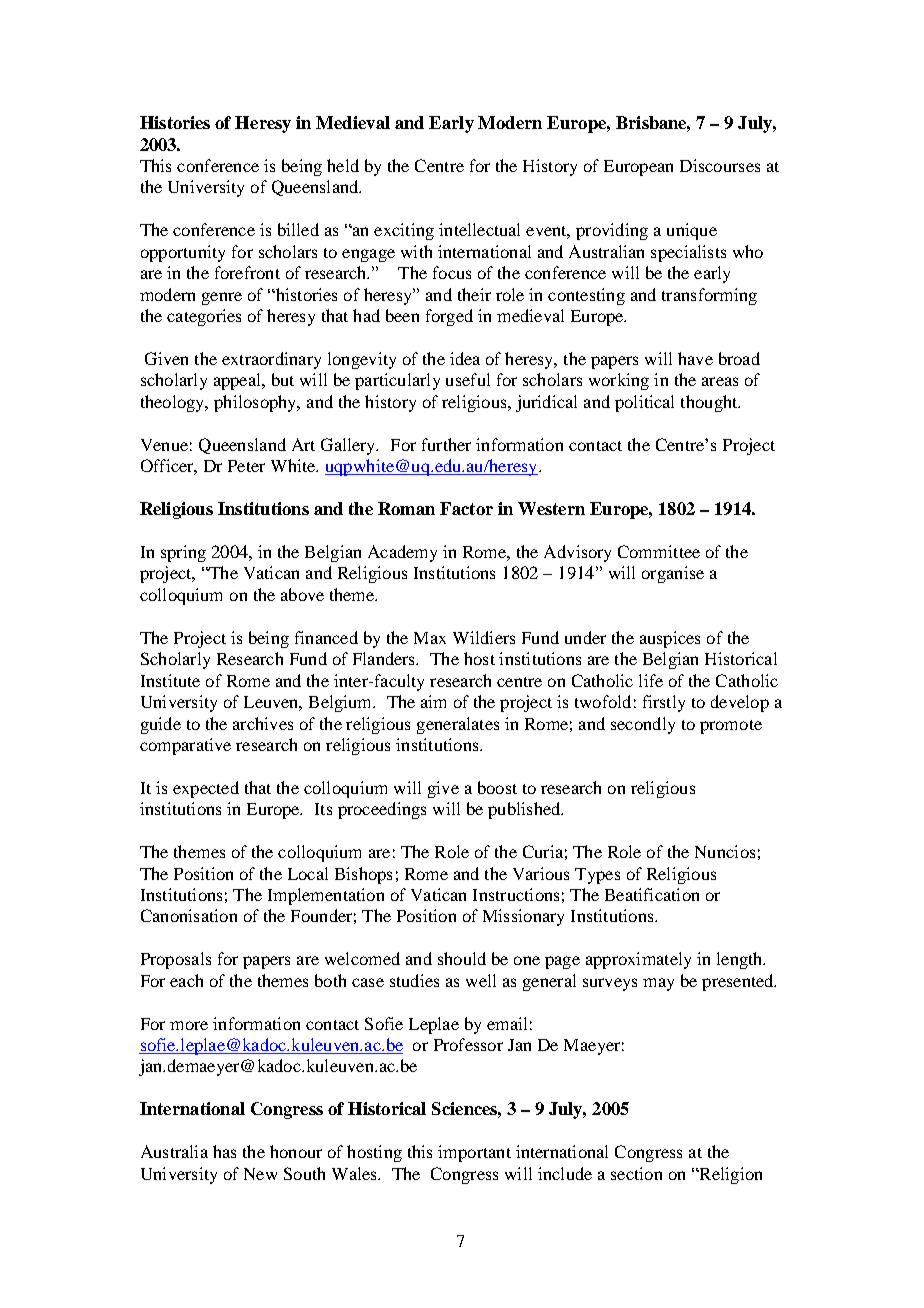 Image resolution: width=924 pixels, height=1308 pixels. What do you see at coordinates (433, 701) in the document?
I see `aim` at bounding box center [433, 701].
